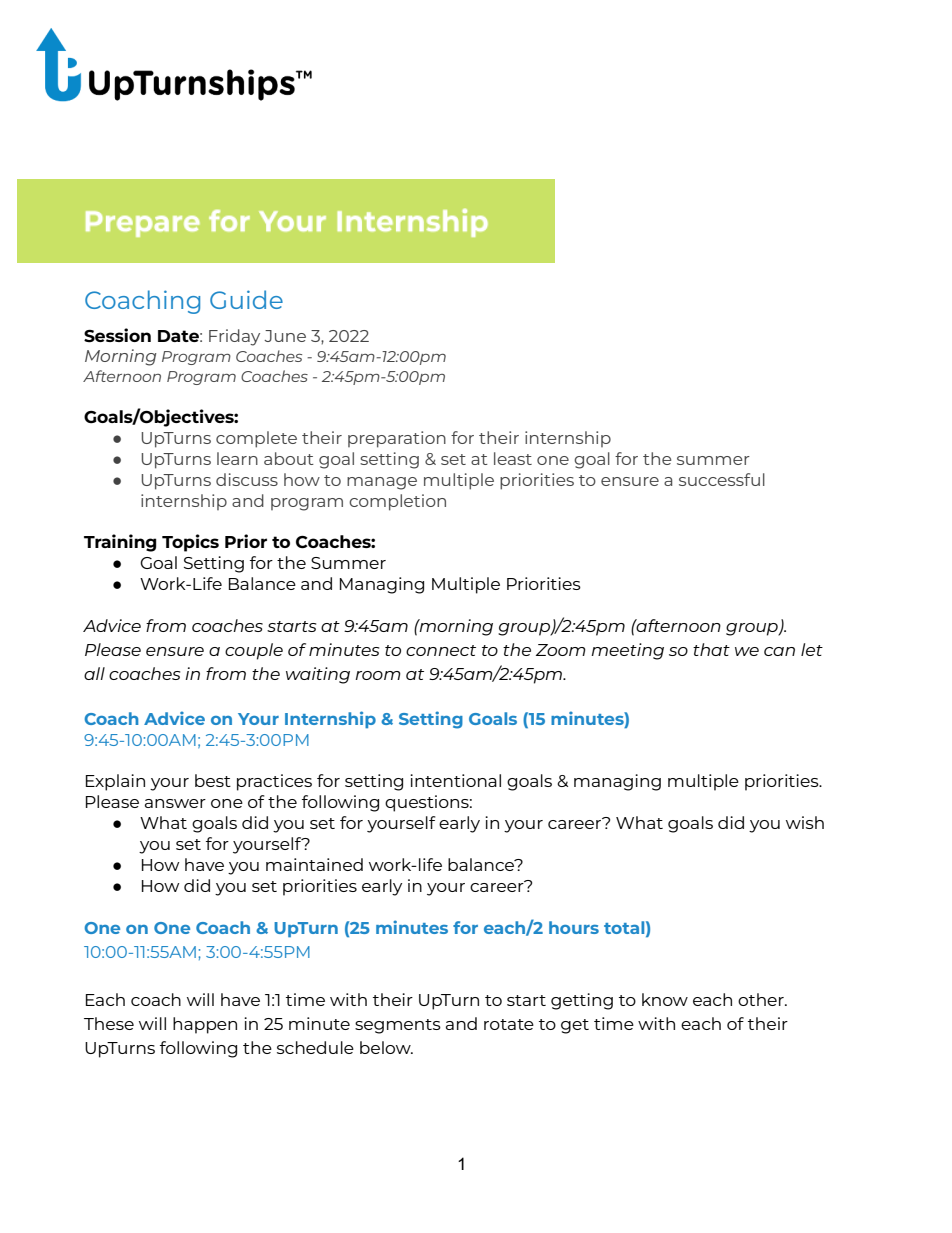 The width and height of the screenshot is (952, 1233). What do you see at coordinates (711, 649) in the screenshot?
I see `that` at bounding box center [711, 649].
